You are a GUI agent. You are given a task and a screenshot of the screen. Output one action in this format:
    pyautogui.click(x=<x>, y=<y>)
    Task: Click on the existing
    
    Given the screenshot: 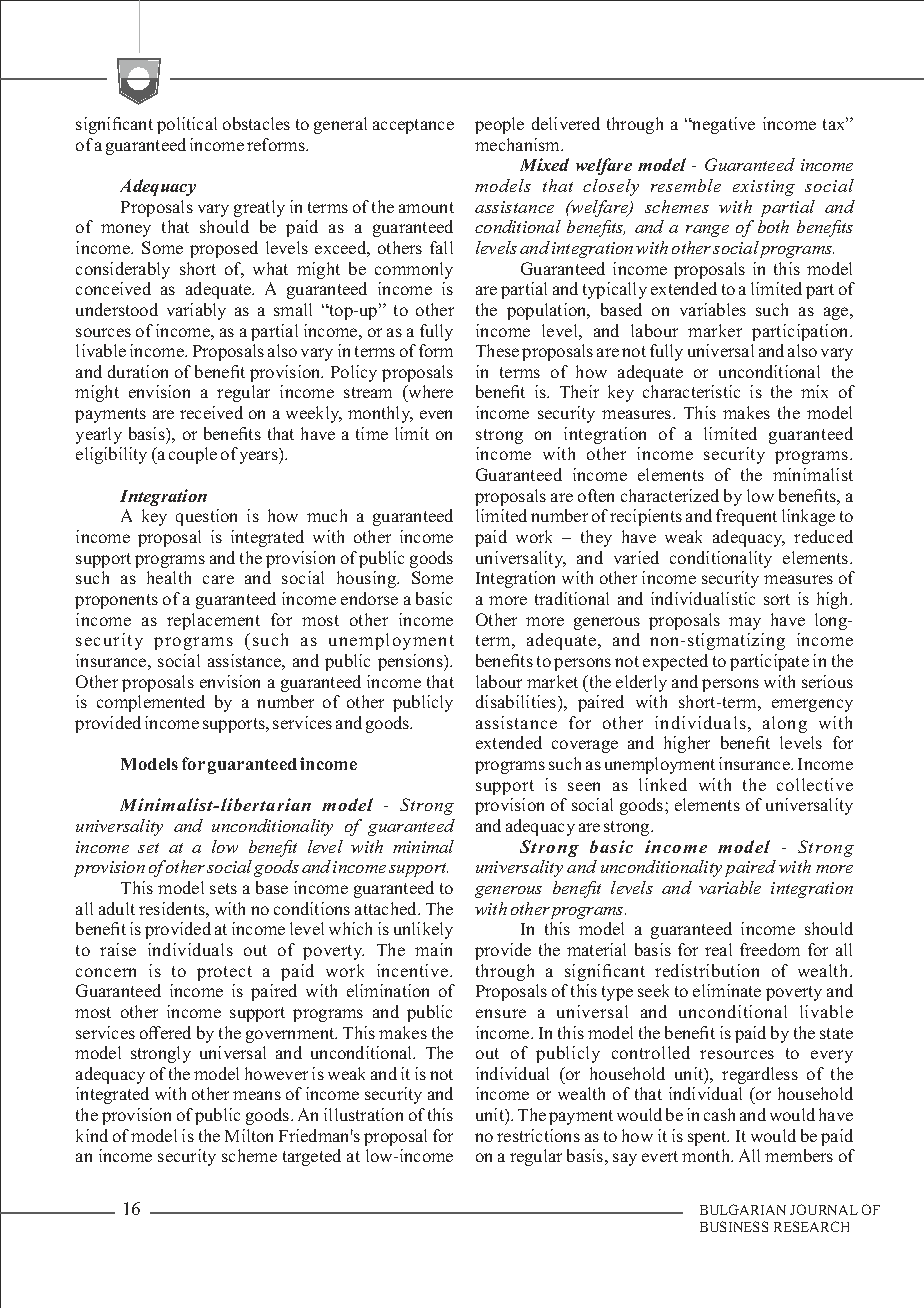 What is the action you would take?
    pyautogui.click(x=764, y=188)
